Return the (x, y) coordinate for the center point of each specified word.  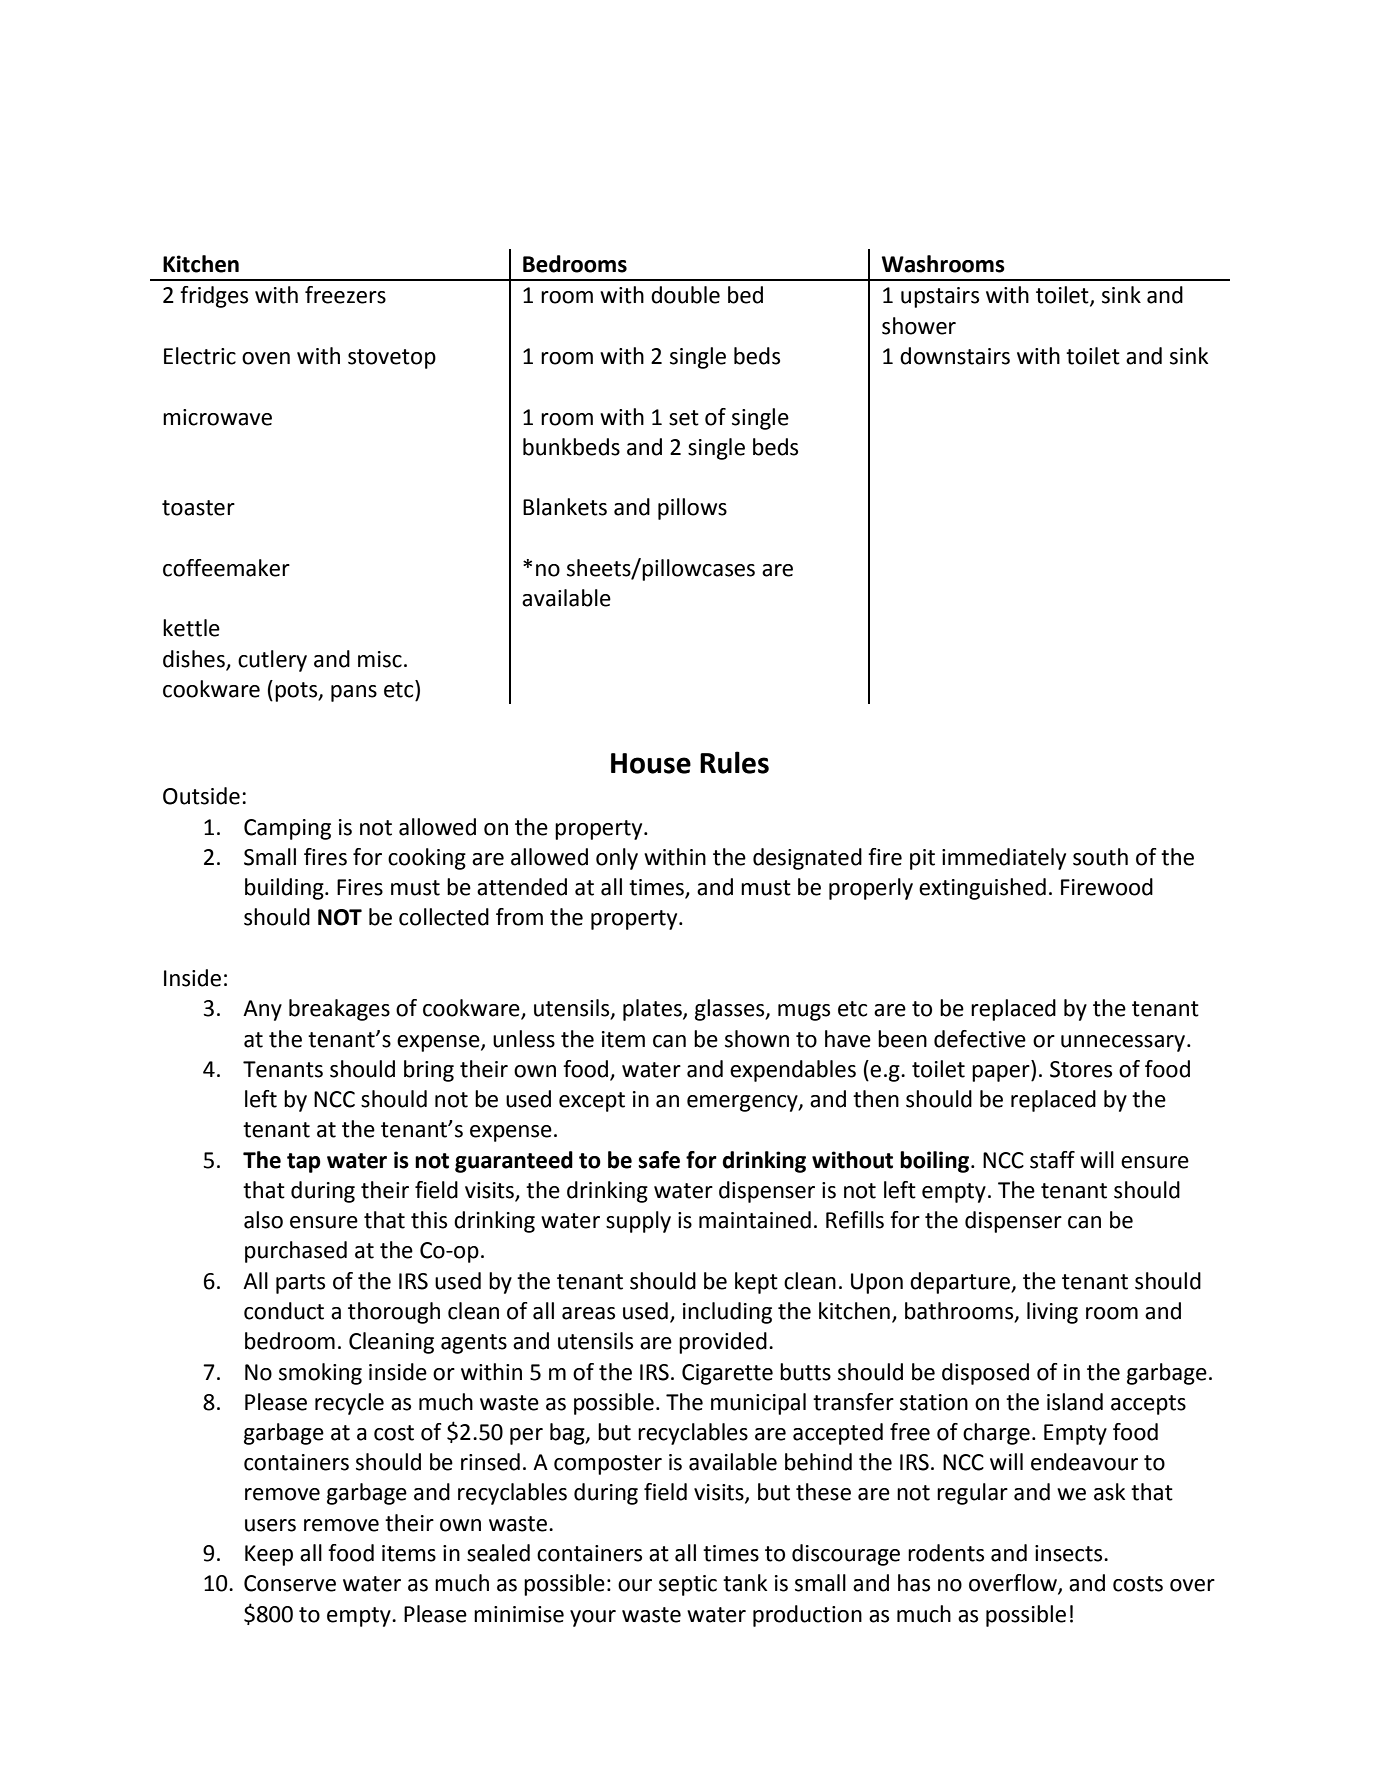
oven (266, 358)
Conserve (290, 1583)
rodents (946, 1553)
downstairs (955, 356)
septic (688, 1585)
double (685, 295)
